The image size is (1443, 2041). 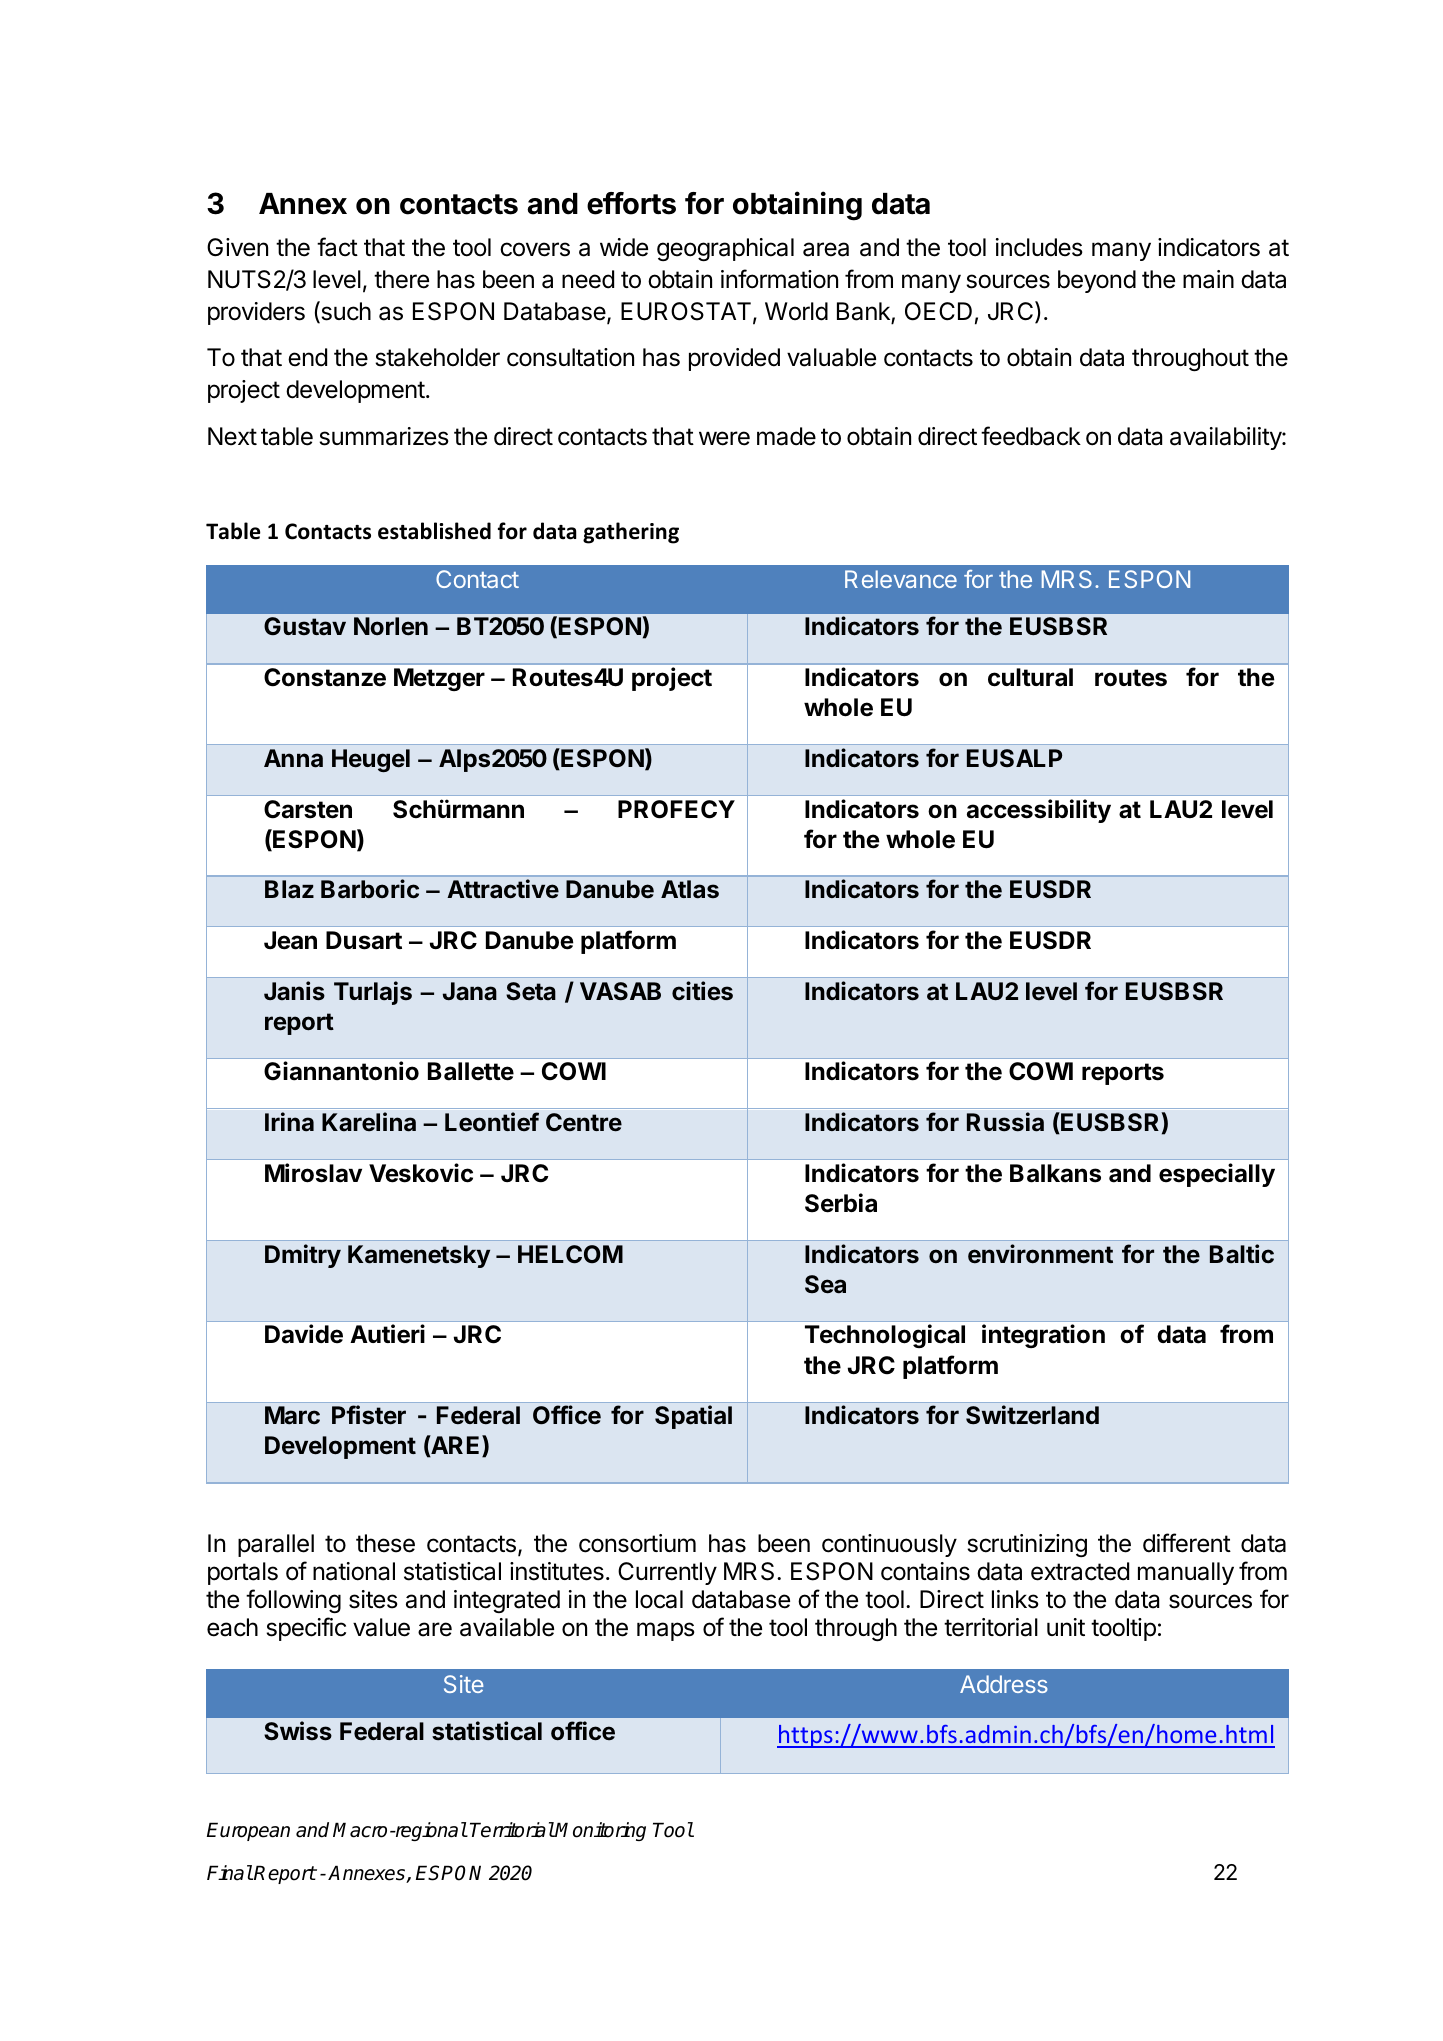 I want to click on geographical, so click(x=725, y=249).
